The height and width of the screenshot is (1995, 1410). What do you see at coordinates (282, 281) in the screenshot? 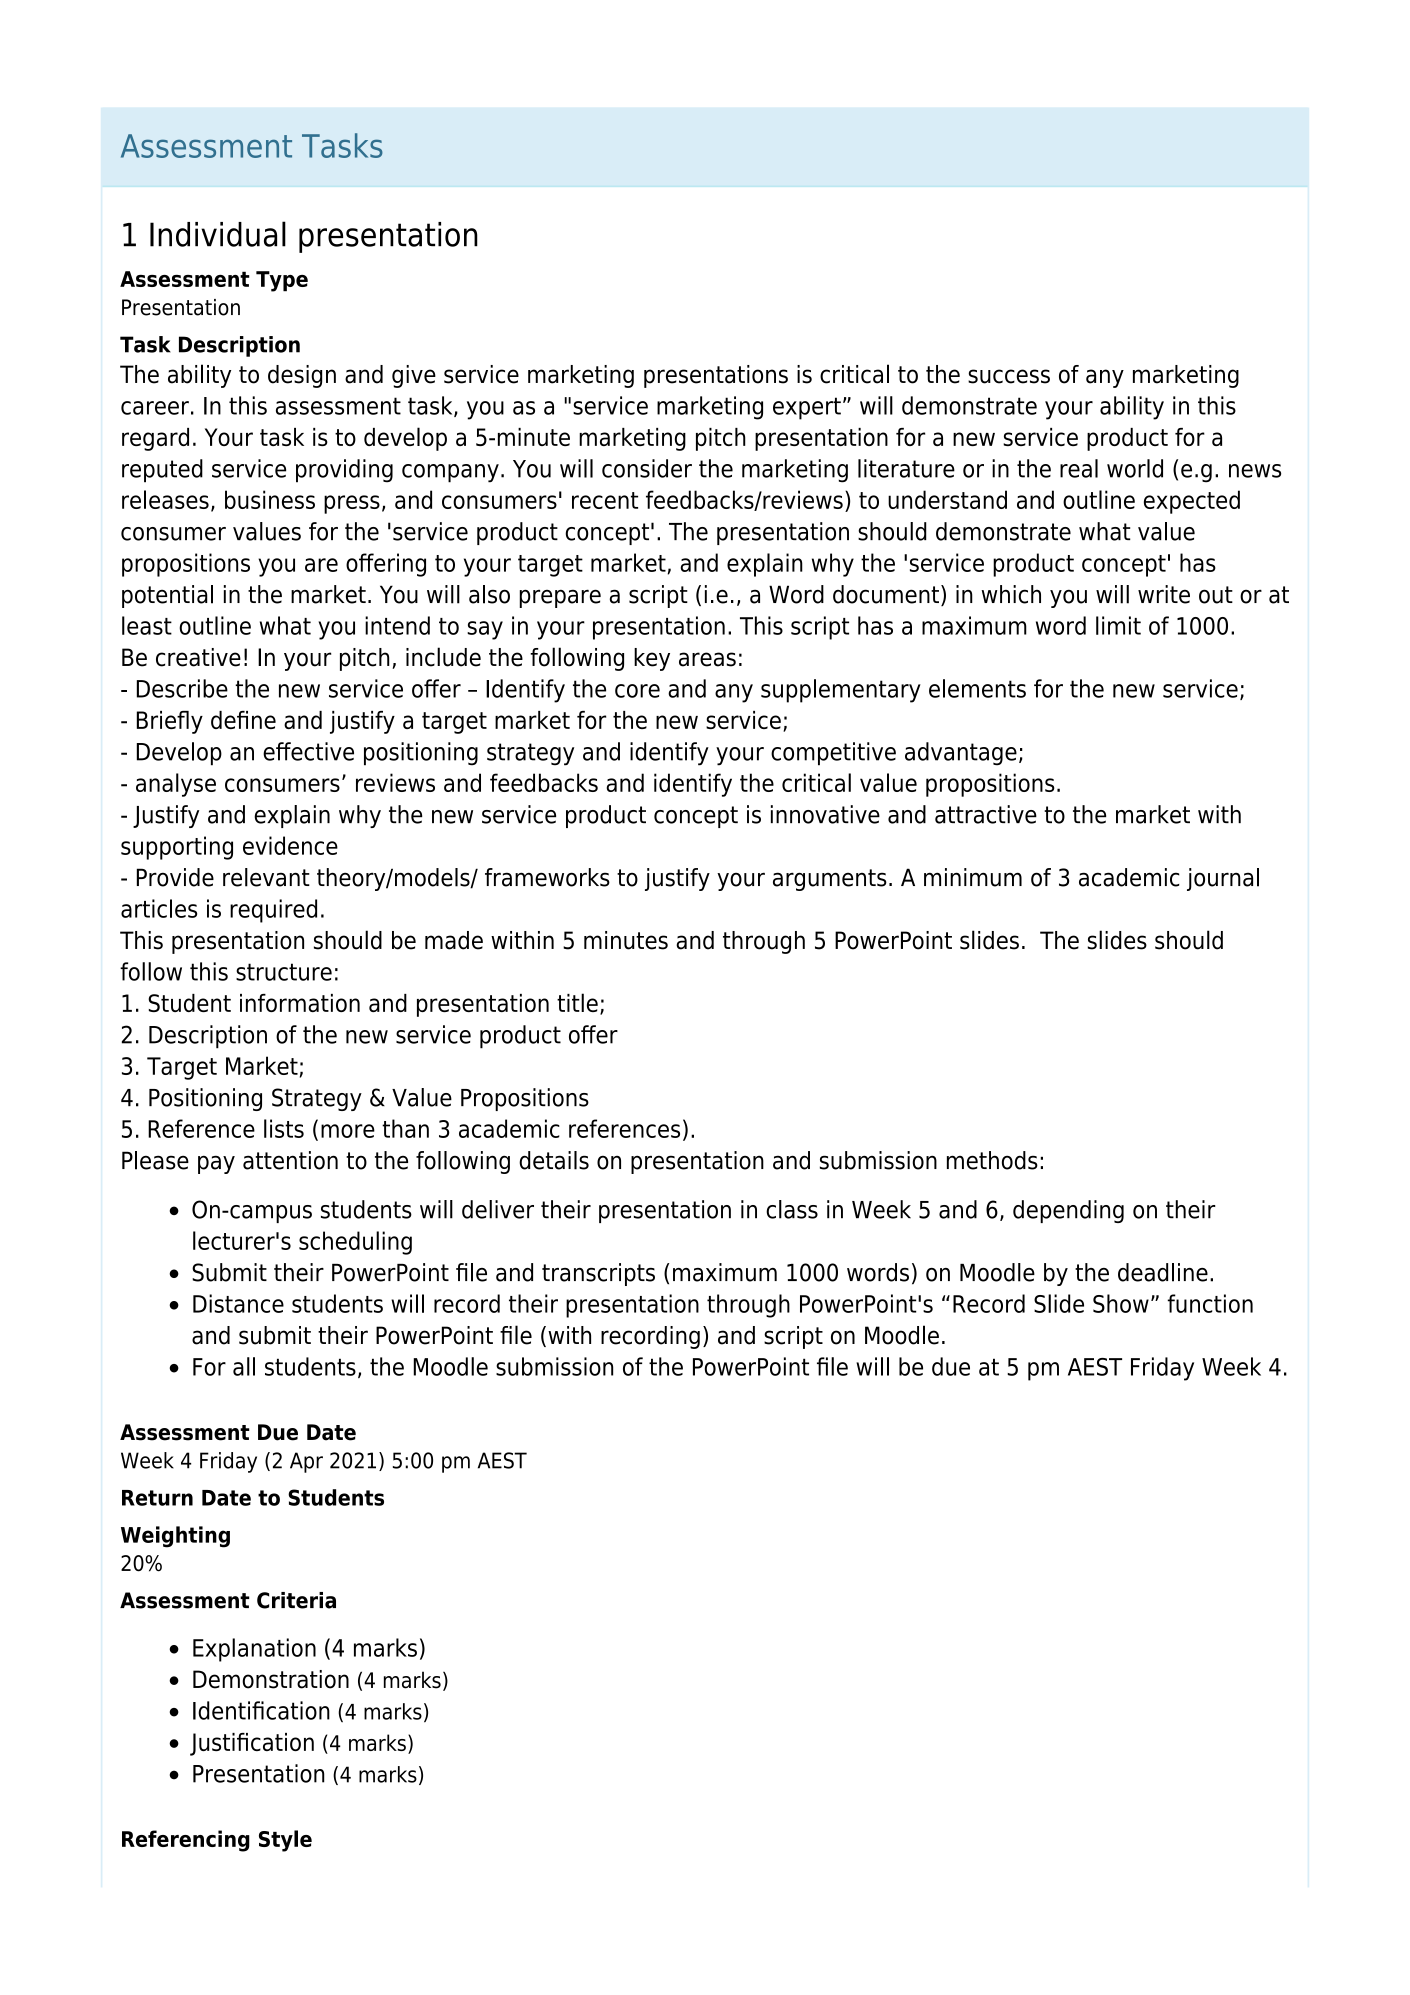
I see `Type` at bounding box center [282, 281].
